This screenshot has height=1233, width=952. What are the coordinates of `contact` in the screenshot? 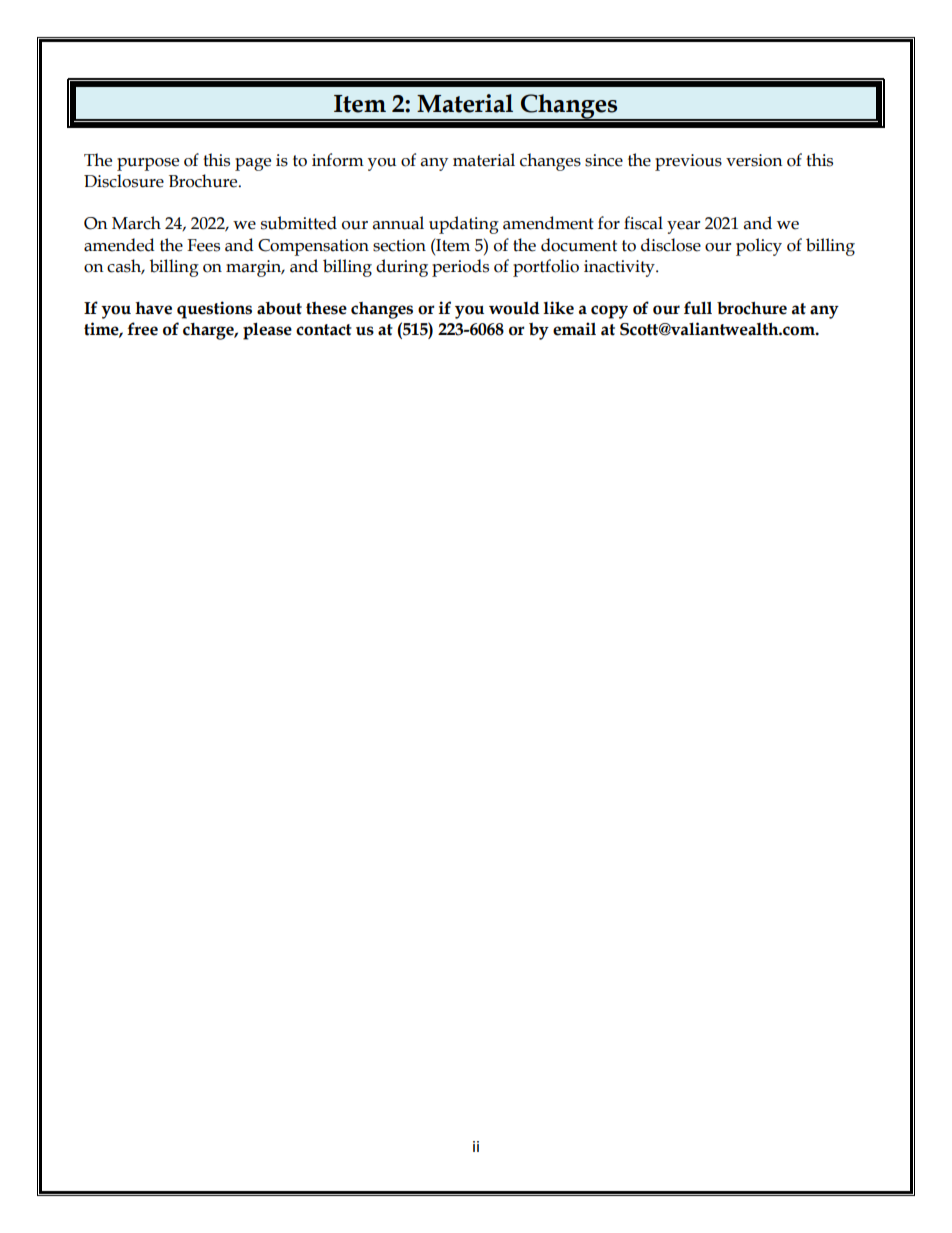 It's located at (324, 330).
